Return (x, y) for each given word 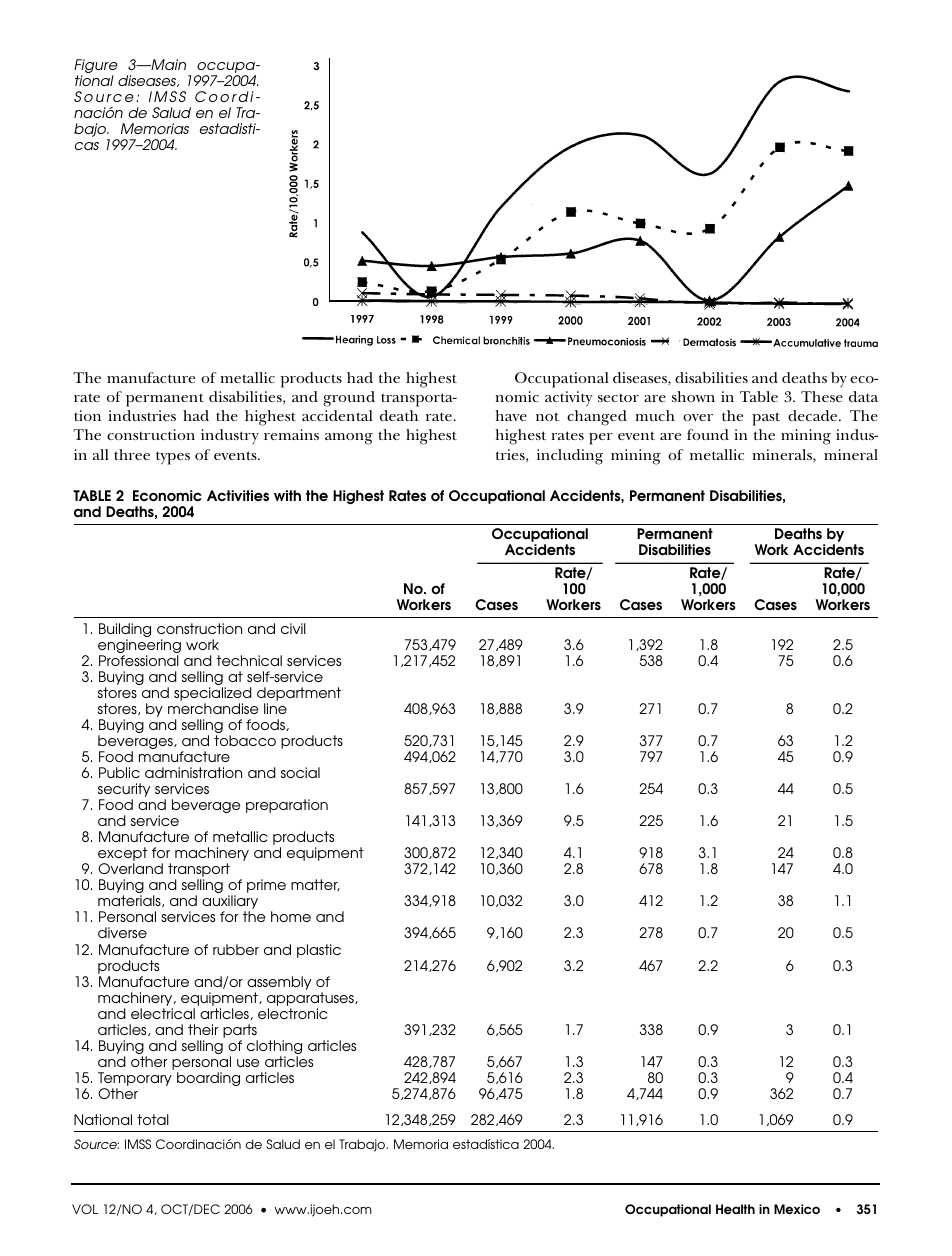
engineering (139, 647)
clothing (274, 1048)
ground (349, 399)
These (822, 396)
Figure (96, 67)
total (153, 1119)
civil (293, 628)
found (708, 434)
